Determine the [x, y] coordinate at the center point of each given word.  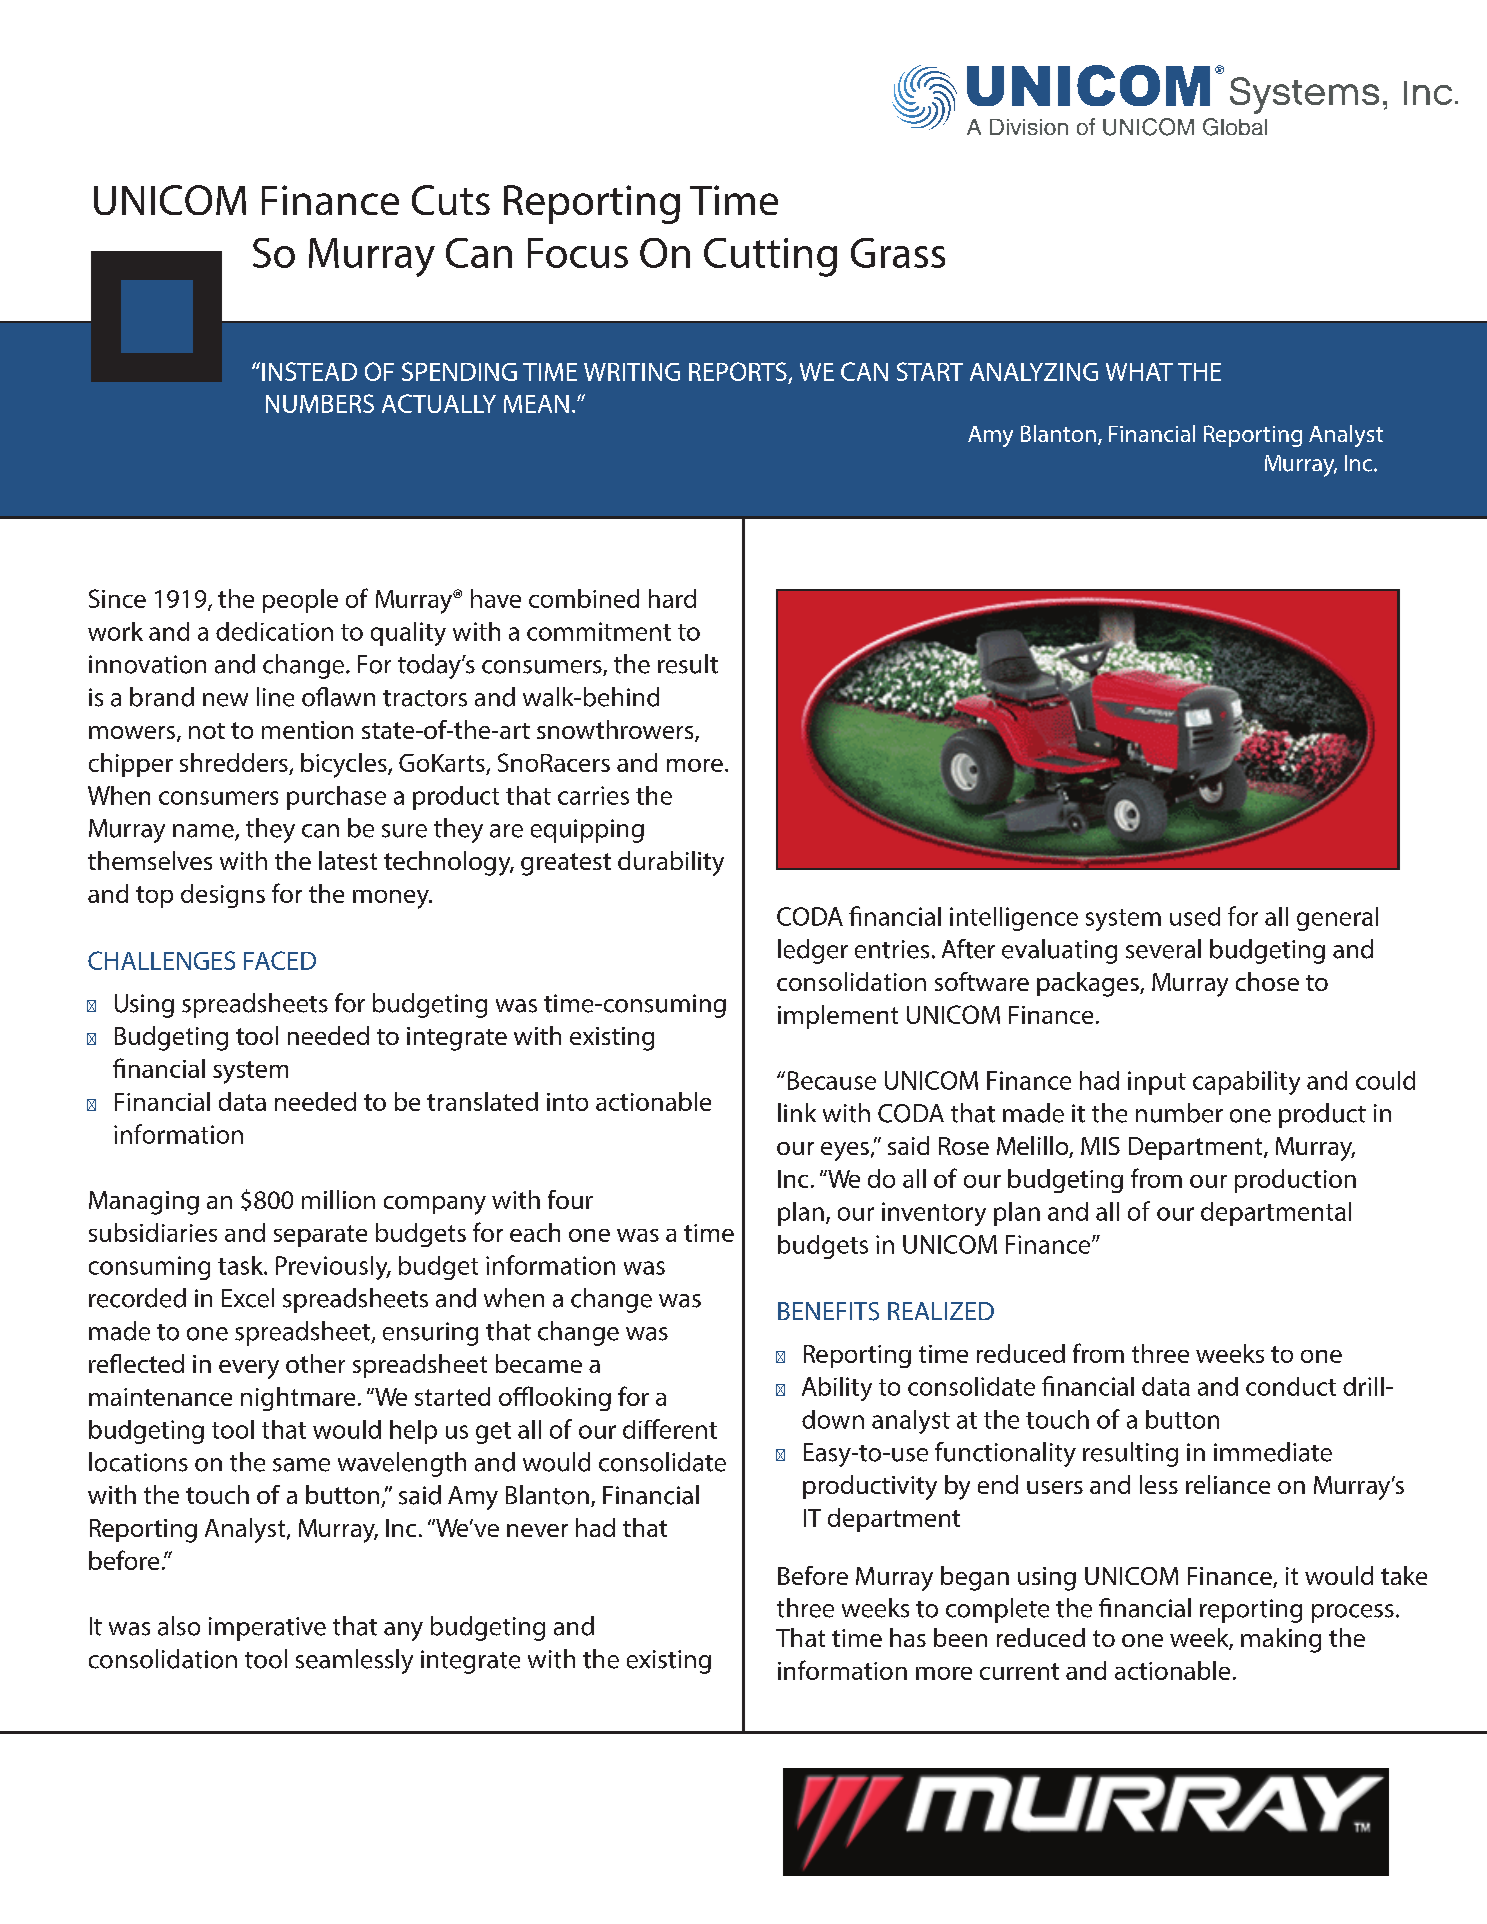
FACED [280, 960]
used [1195, 916]
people [300, 601]
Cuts [451, 200]
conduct [1291, 1386]
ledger [813, 951]
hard [672, 598]
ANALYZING [1034, 372]
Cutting [770, 257]
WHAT [1139, 372]
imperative [267, 1629]
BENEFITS [828, 1311]
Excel [248, 1298]
